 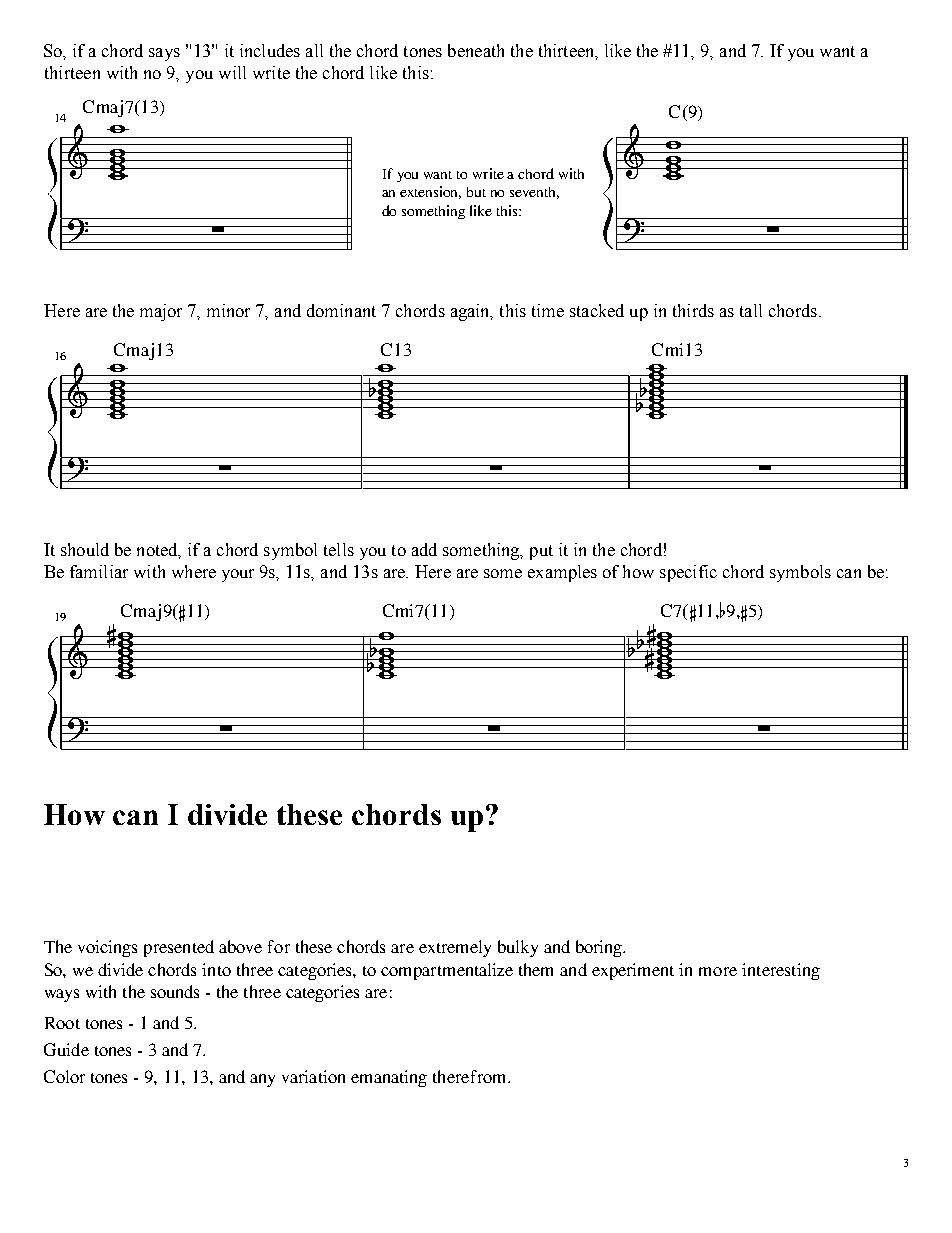 What do you see at coordinates (455, 948) in the screenshot?
I see `extremely` at bounding box center [455, 948].
